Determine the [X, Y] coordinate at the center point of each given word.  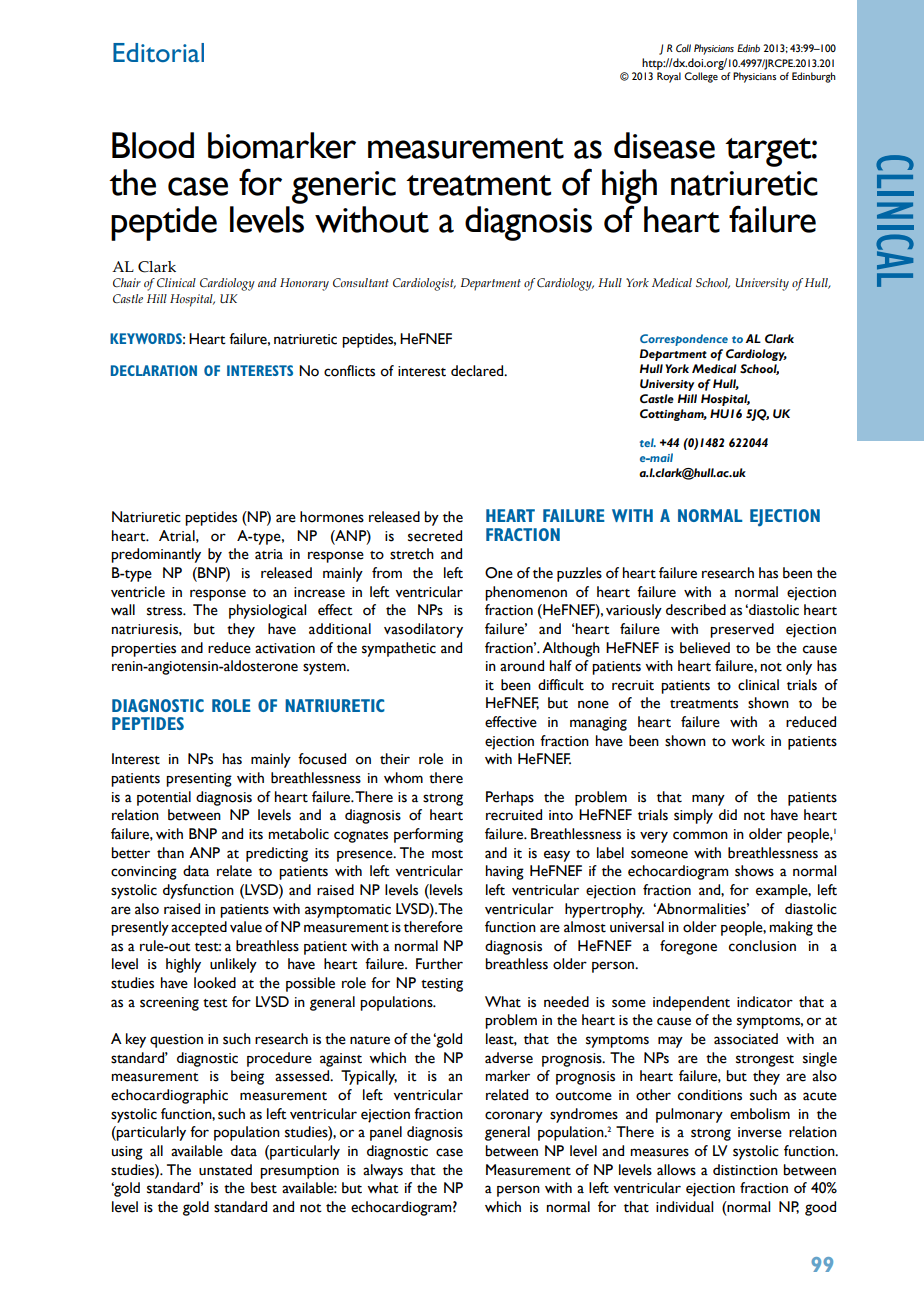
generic [344, 187]
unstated [225, 1170]
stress [166, 611]
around [522, 666]
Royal [669, 77]
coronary [514, 1117]
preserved [742, 630]
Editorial [158, 52]
